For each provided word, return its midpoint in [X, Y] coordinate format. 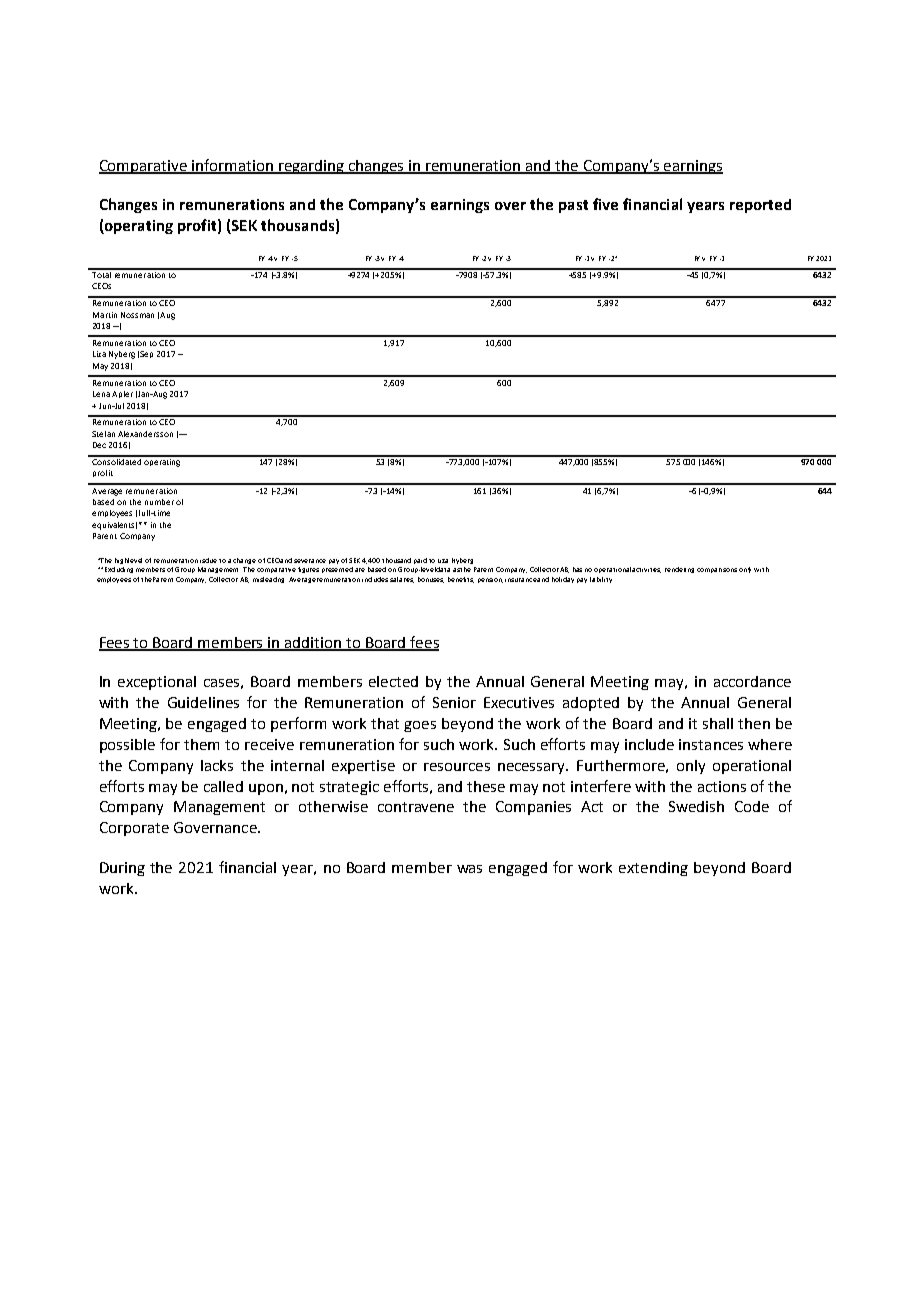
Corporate [134, 829]
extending [653, 869]
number [159, 502]
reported [760, 206]
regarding [312, 167]
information [233, 166]
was [469, 869]
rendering [679, 570]
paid [420, 561]
